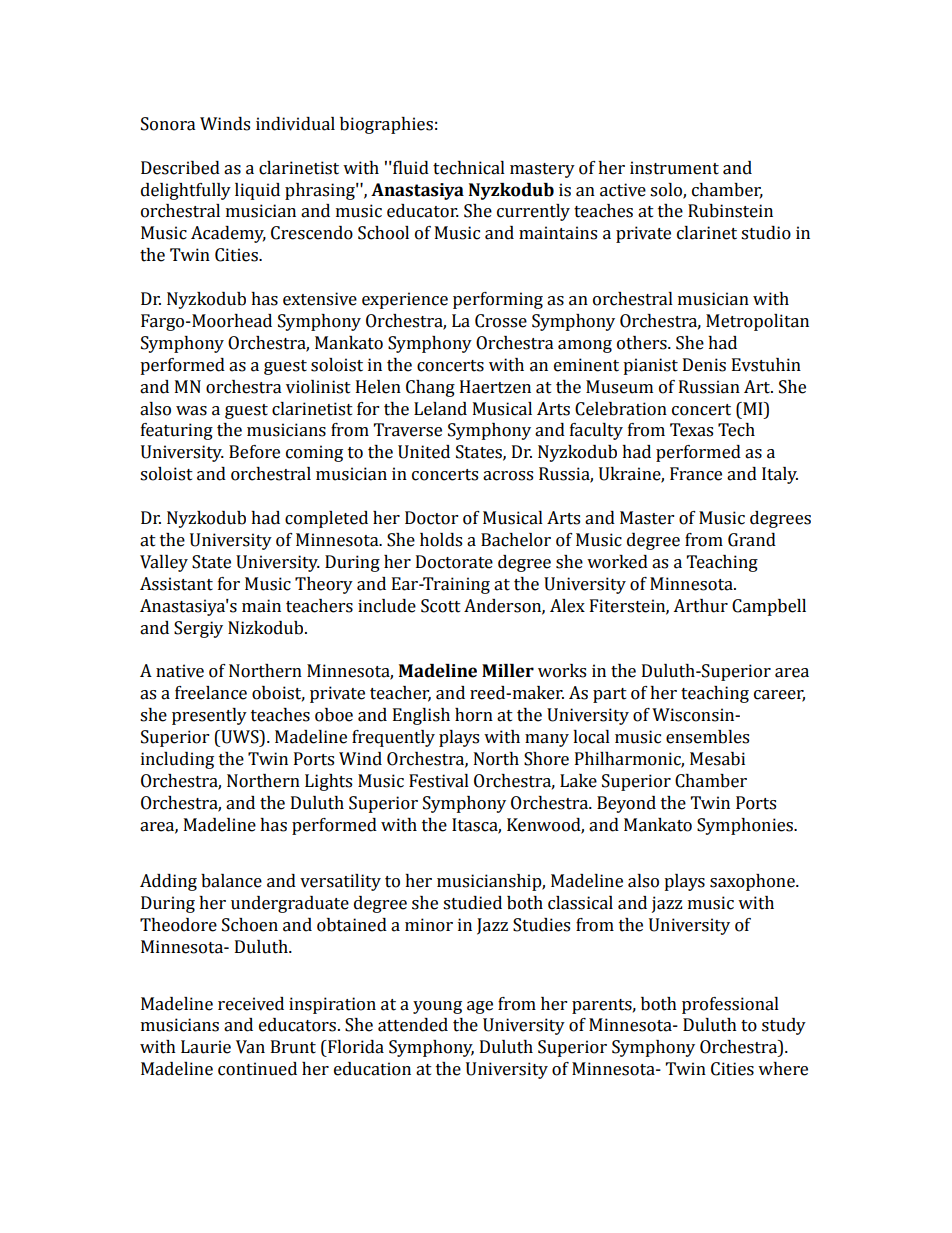 The height and width of the screenshot is (1233, 952). Describe the element at coordinates (674, 168) in the screenshot. I see `instrument` at that location.
